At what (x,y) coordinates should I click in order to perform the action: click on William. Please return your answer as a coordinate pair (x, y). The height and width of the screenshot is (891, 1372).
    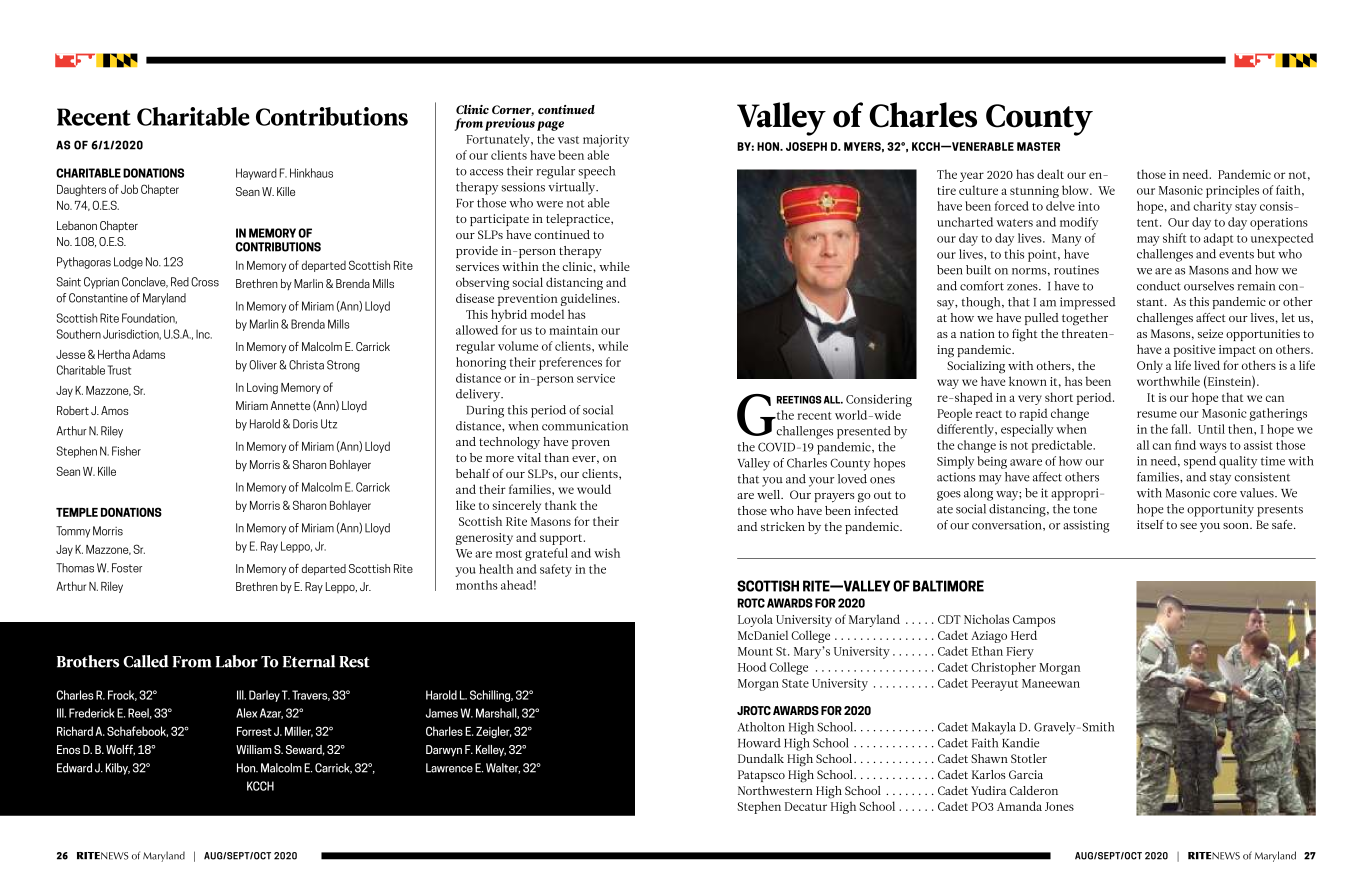
    Looking at the image, I should click on (254, 749).
